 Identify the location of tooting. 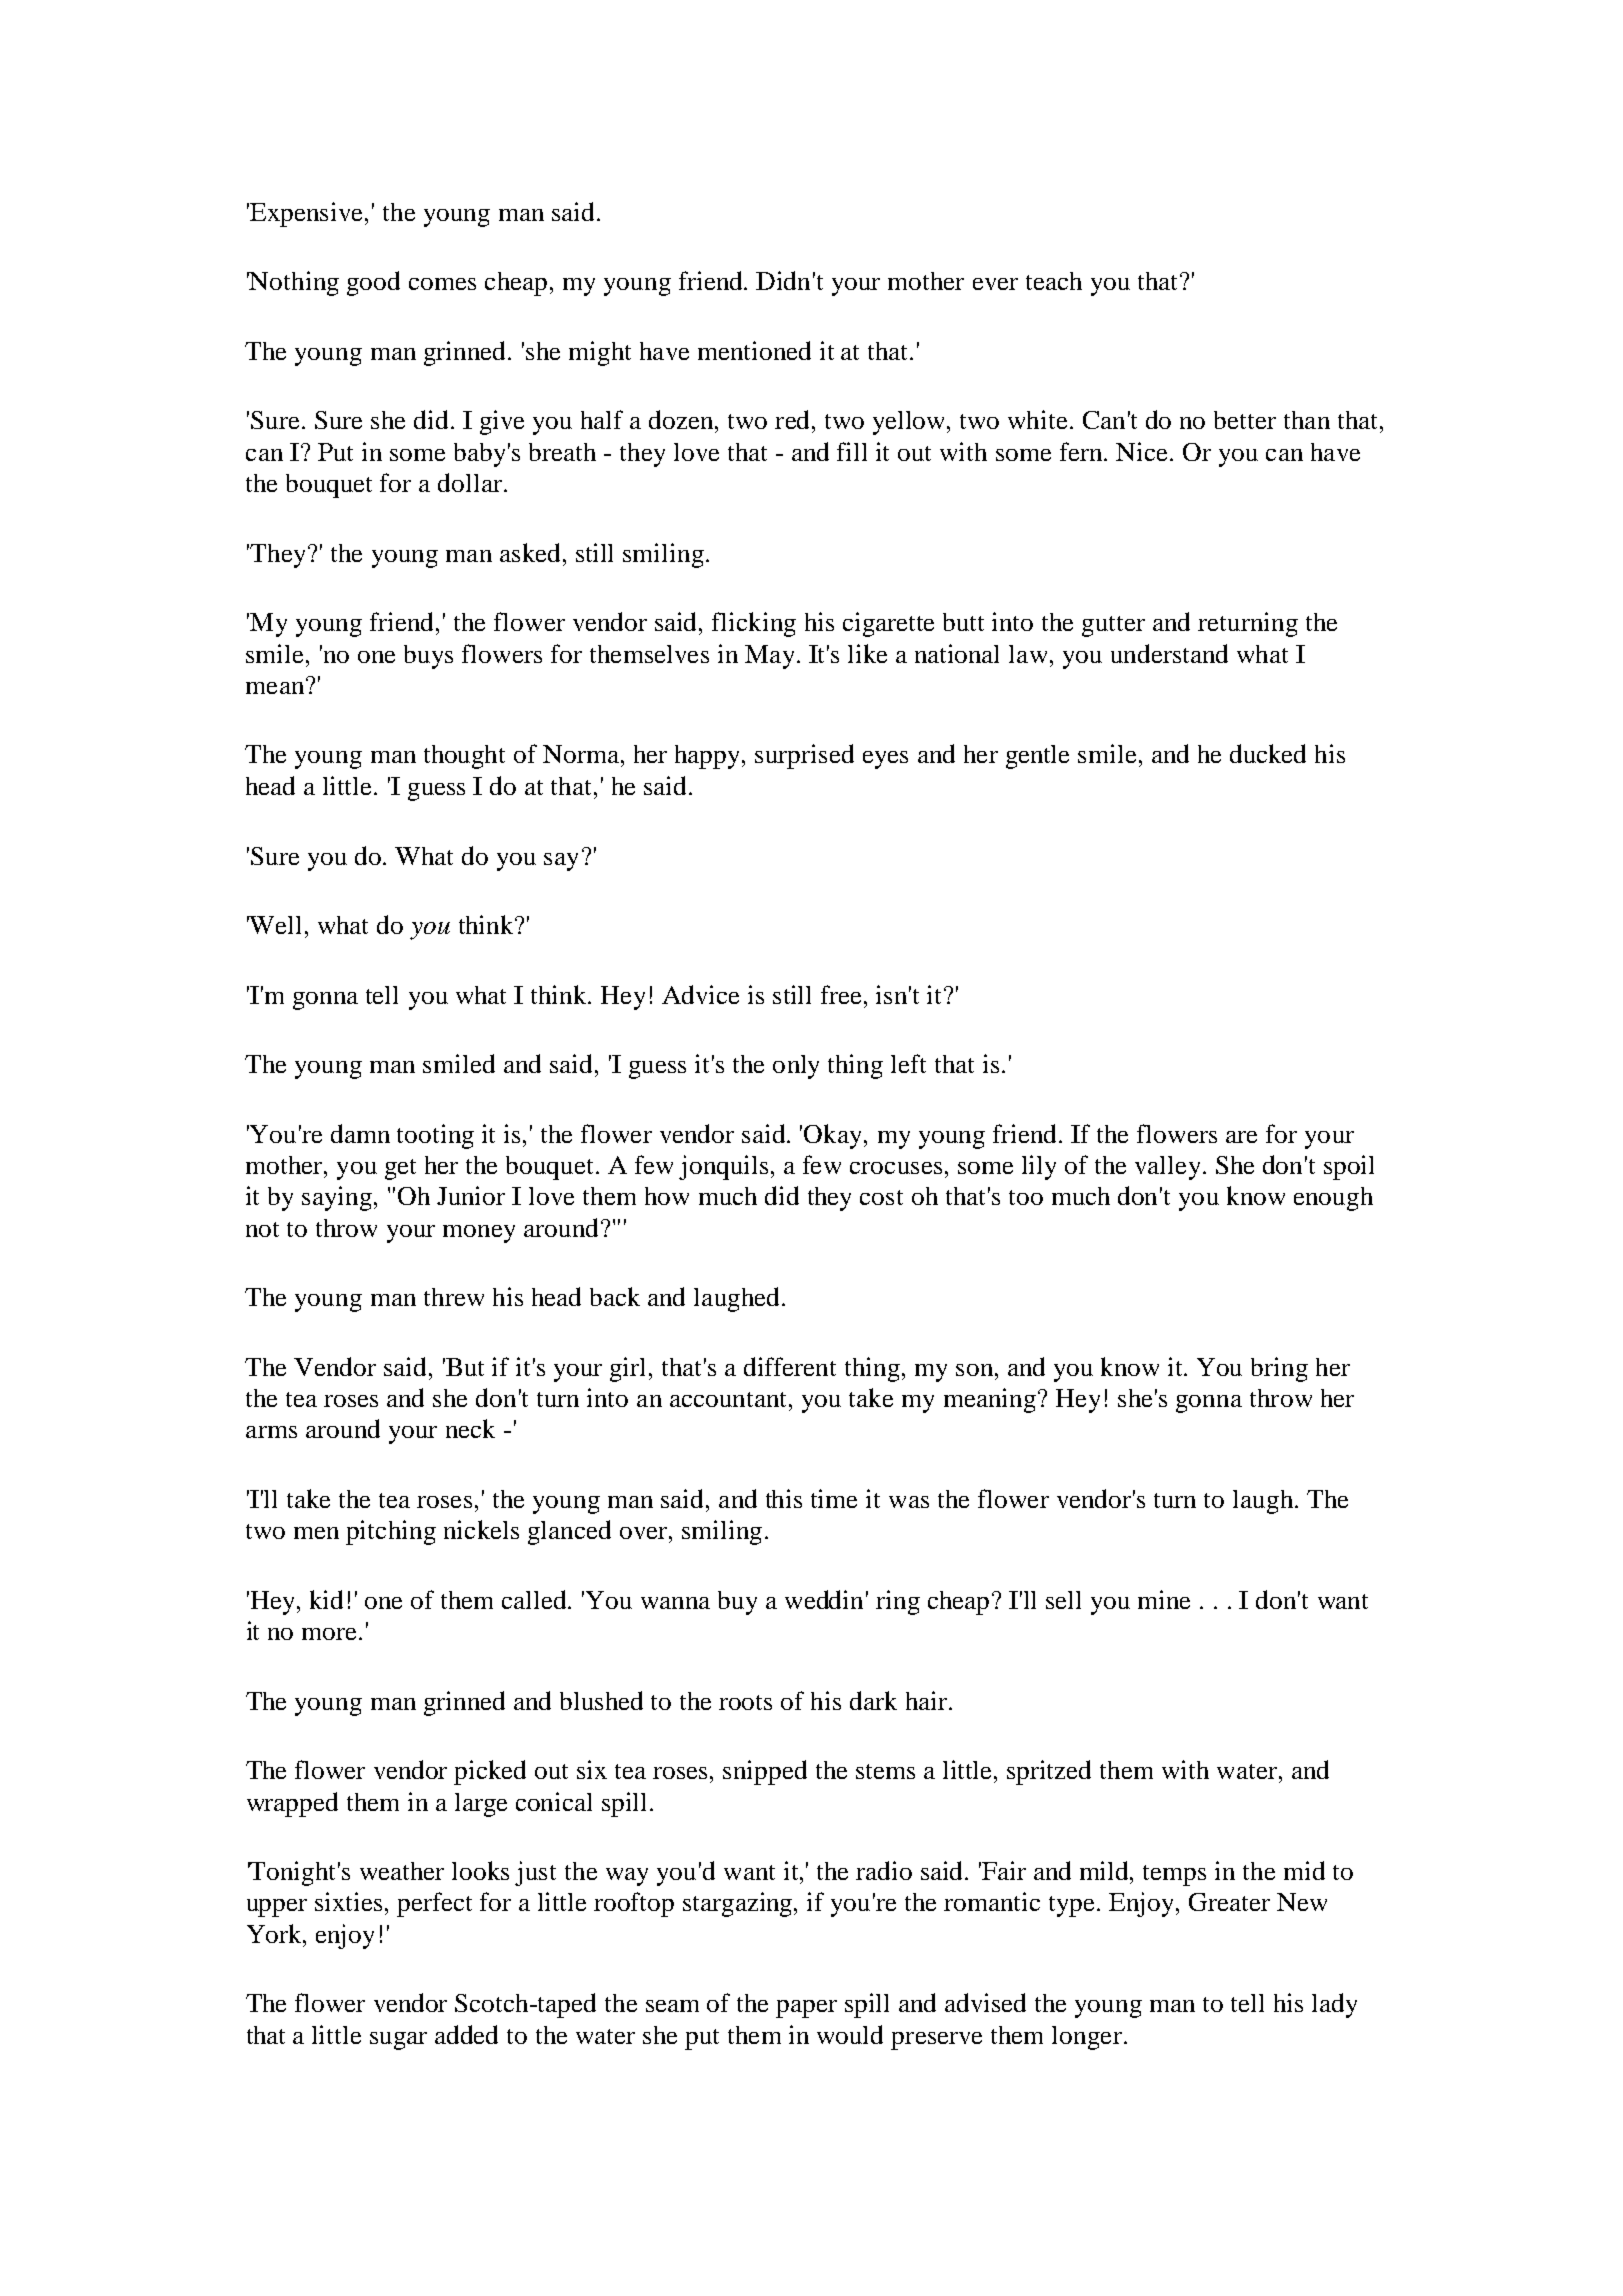
(435, 1136).
